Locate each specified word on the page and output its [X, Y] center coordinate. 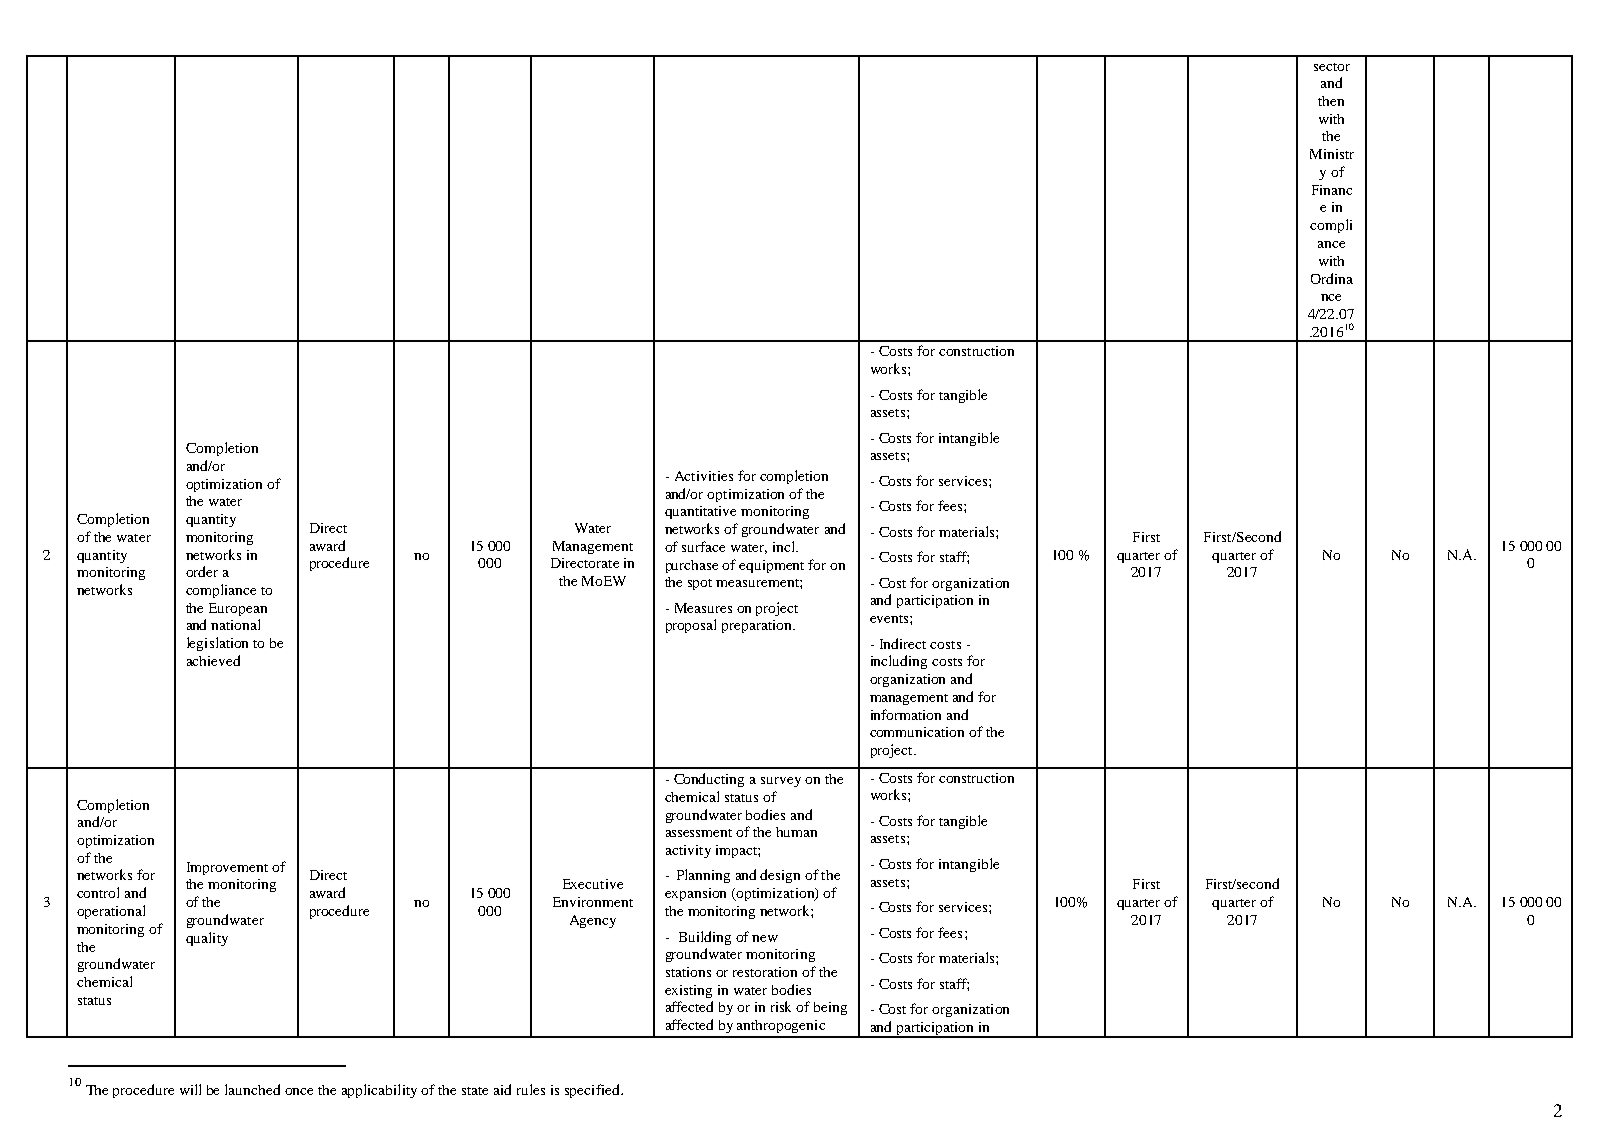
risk [781, 1006]
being [830, 1008]
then [1331, 101]
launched [252, 1089]
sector [1332, 67]
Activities [704, 476]
